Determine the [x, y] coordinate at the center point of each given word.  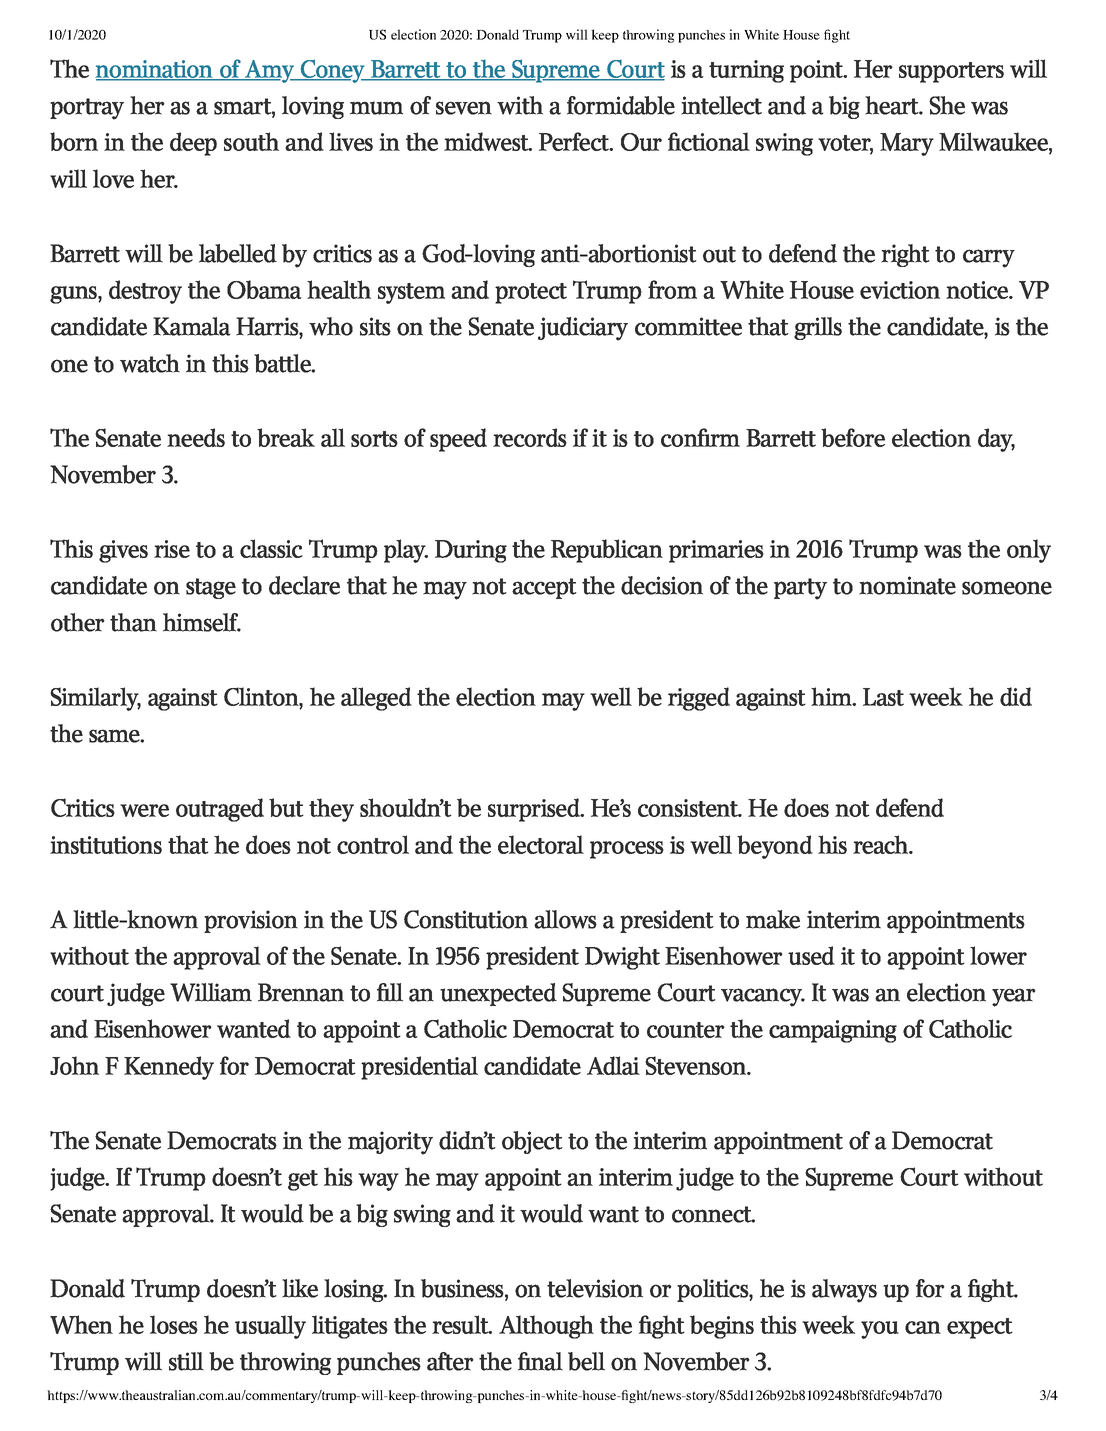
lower [998, 955]
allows [565, 919]
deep [193, 144]
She [947, 105]
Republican [607, 551]
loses [174, 1324]
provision [251, 921]
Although [546, 1327]
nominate [907, 585]
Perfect [575, 141]
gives [123, 551]
